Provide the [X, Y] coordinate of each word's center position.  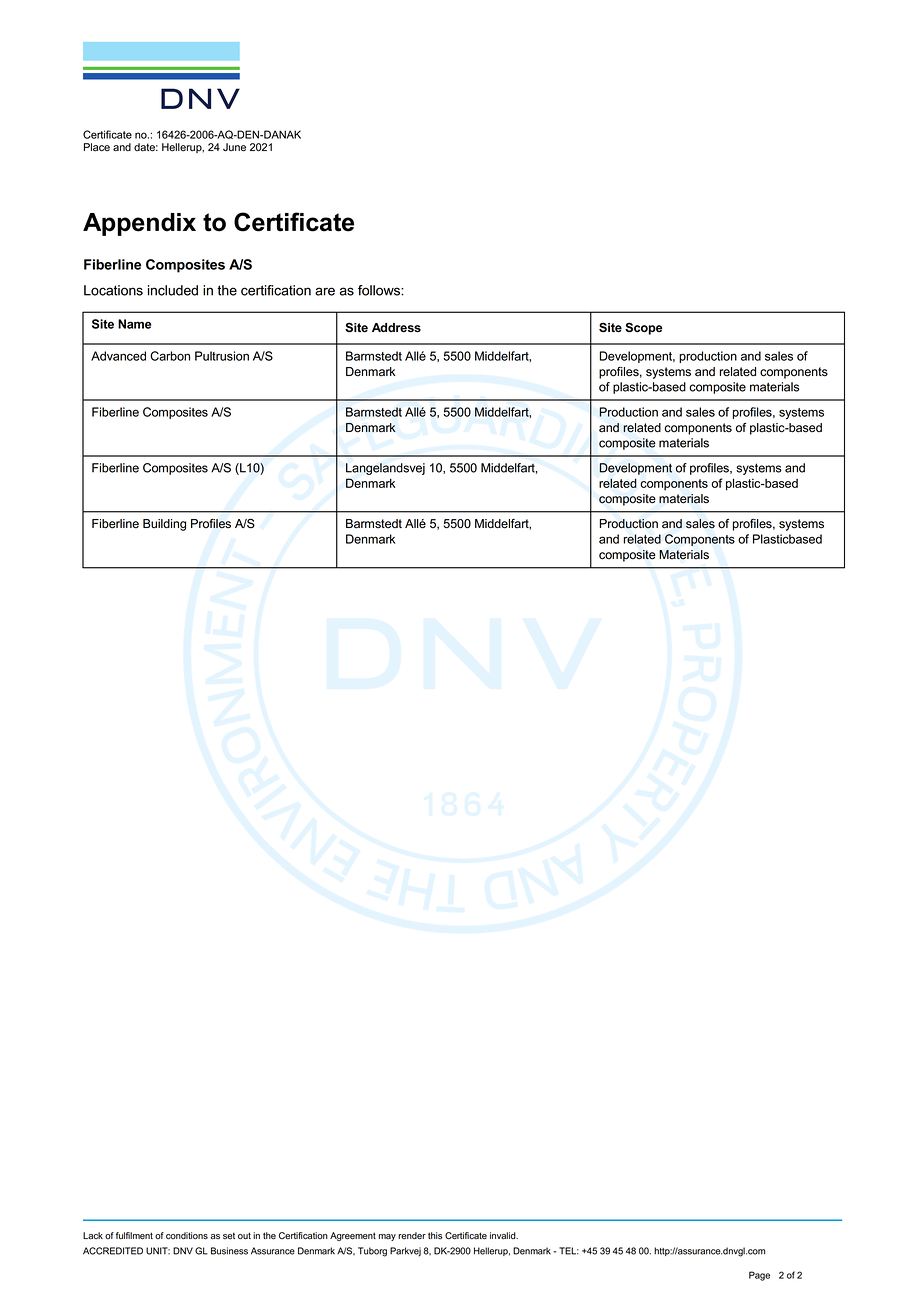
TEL [569, 1251]
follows [380, 290]
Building [164, 525]
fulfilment [134, 1236]
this [435, 1236]
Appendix [139, 224]
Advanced [118, 356]
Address [396, 327]
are [325, 291]
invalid [504, 1236]
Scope [644, 328]
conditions [187, 1236]
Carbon [170, 356]
